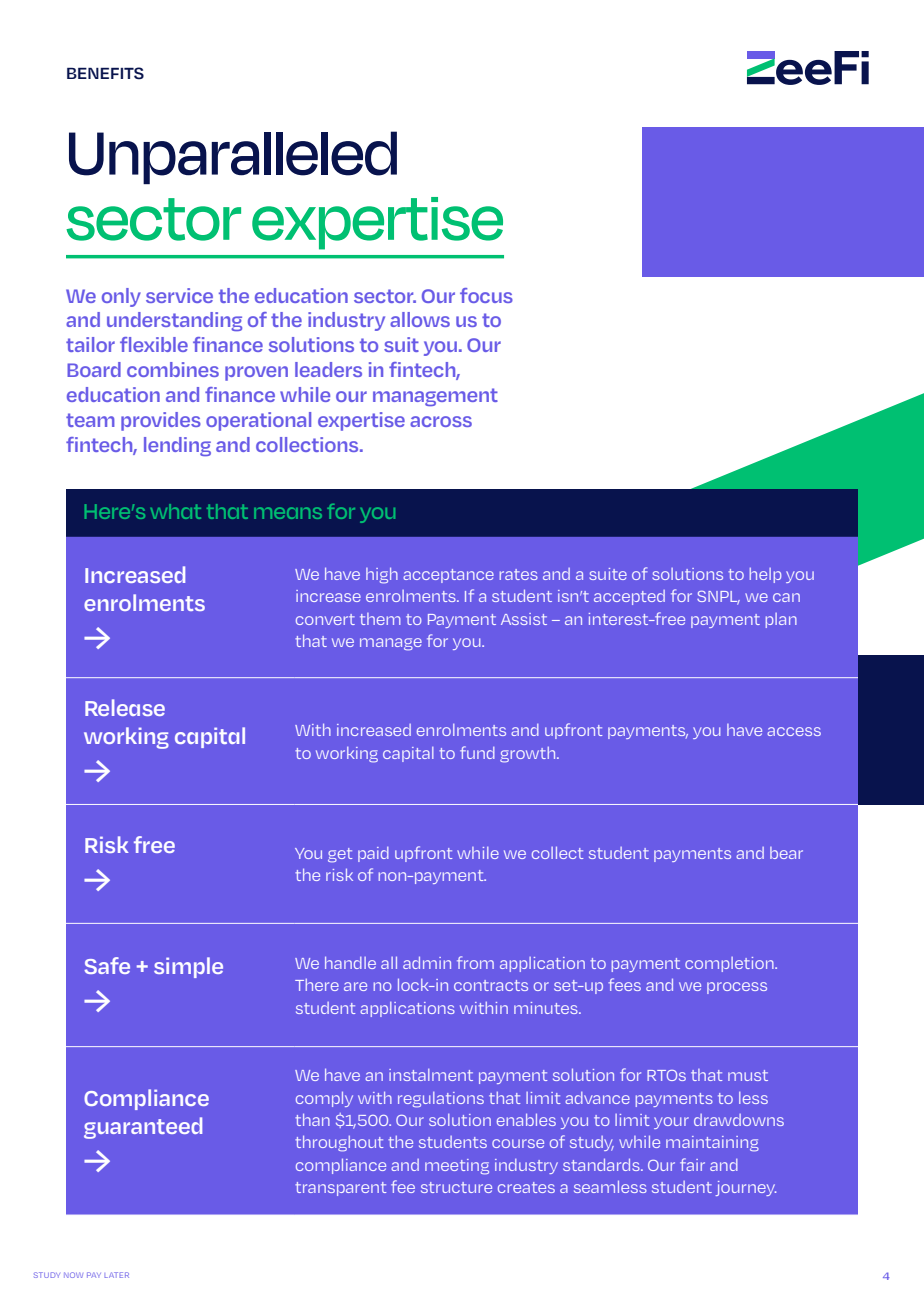 The height and width of the page is (1308, 924). Describe the element at coordinates (765, 575) in the page. I see `help` at that location.
